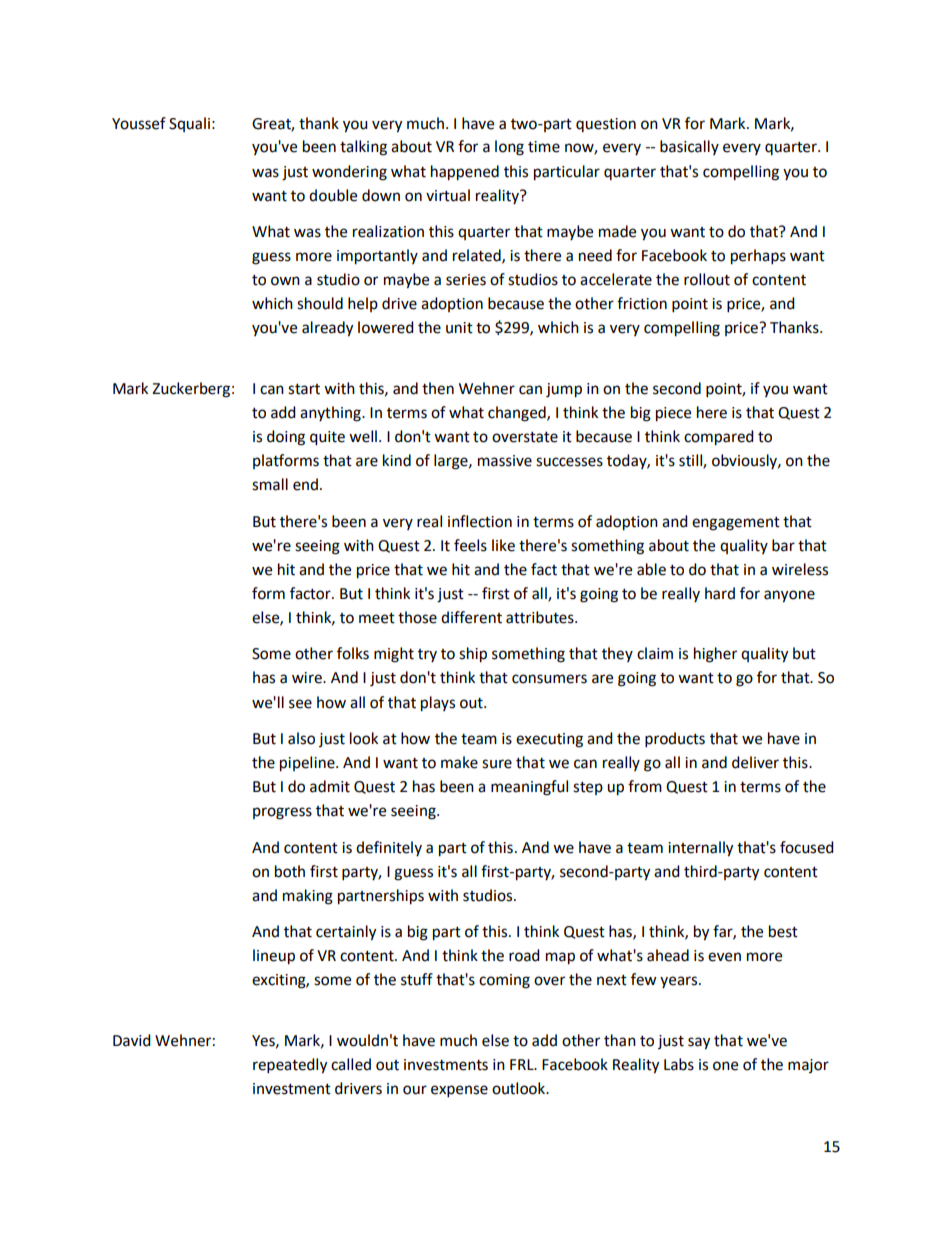  Describe the element at coordinates (465, 173) in the page. I see `happened` at that location.
